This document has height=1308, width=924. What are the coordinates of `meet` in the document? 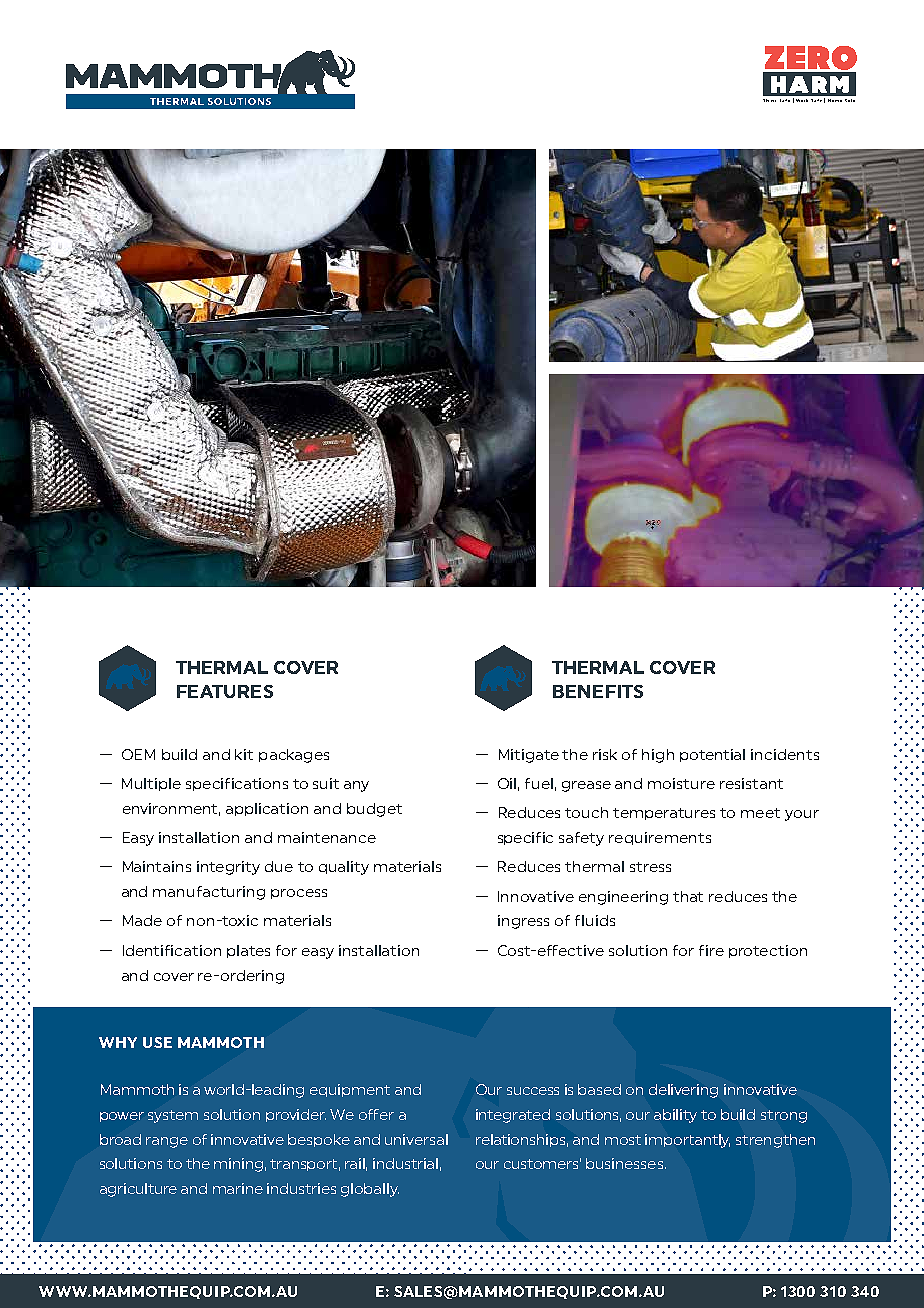 It's located at (760, 813).
